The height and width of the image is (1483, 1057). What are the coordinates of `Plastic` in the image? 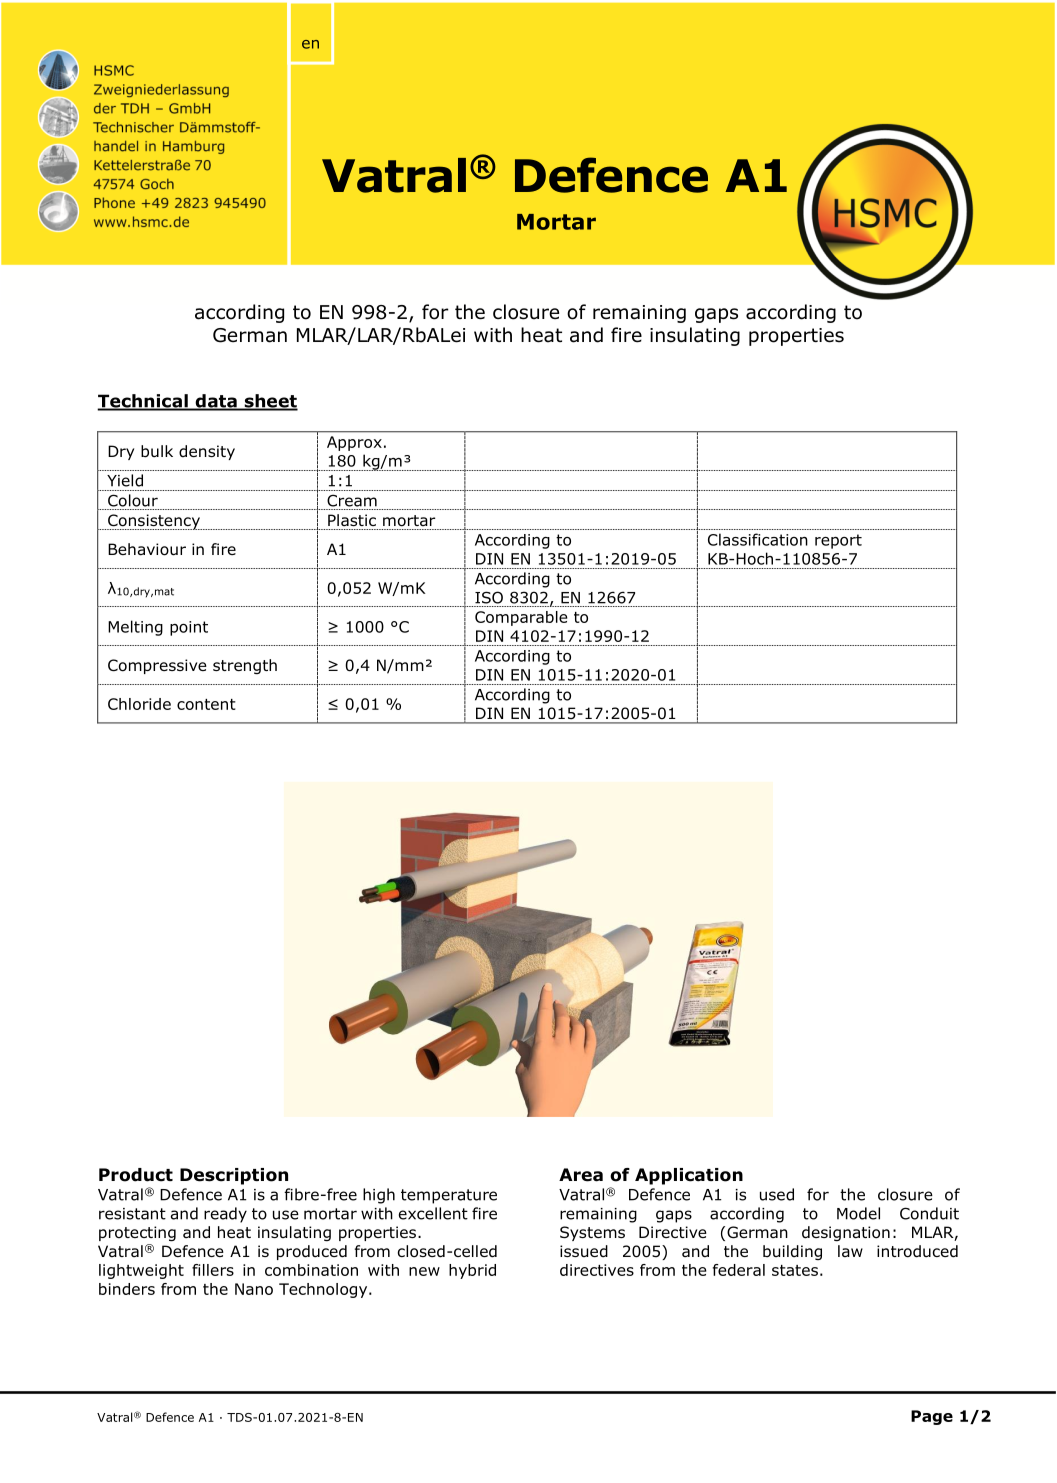 It's located at (352, 520).
